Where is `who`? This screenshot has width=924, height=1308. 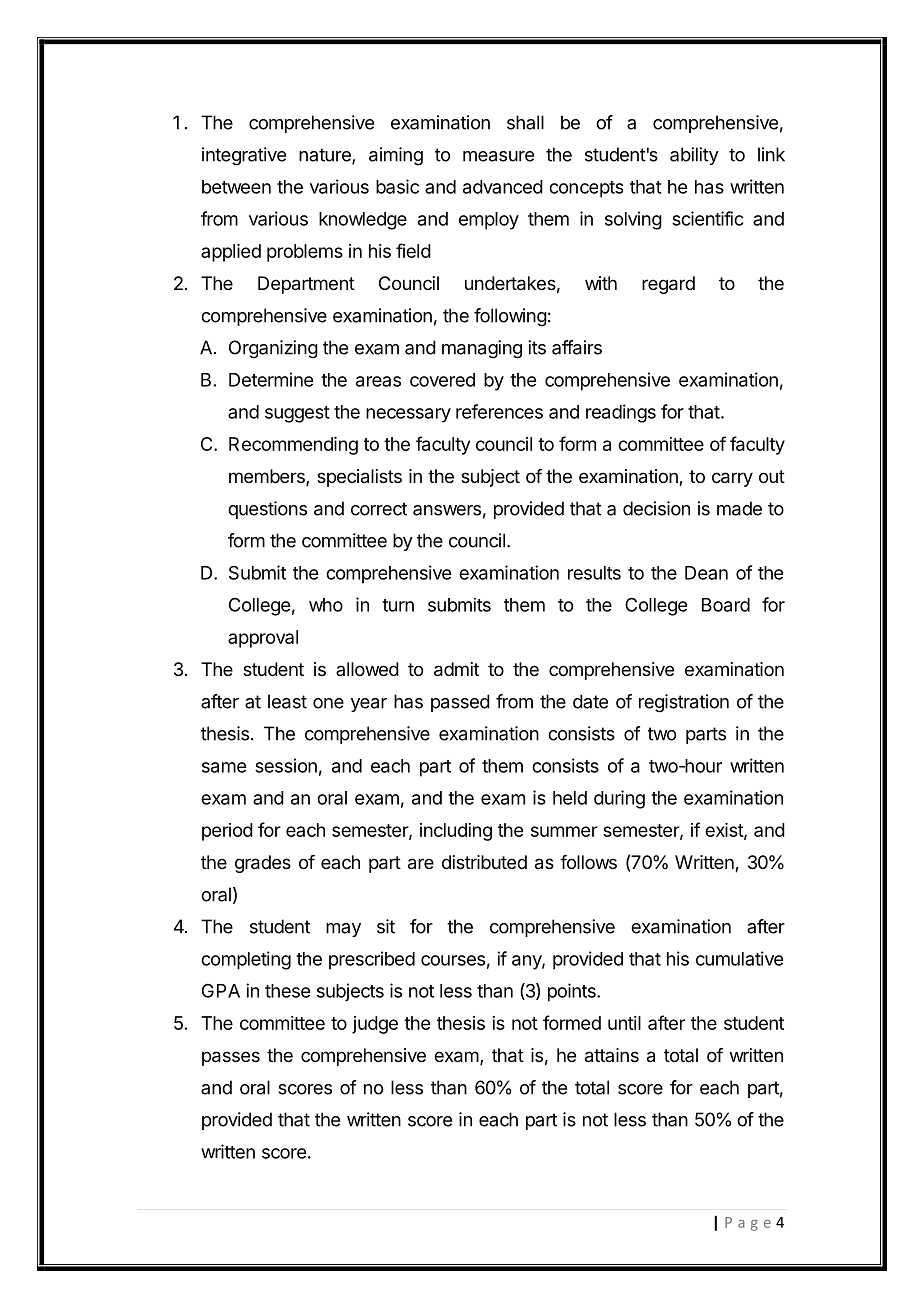
who is located at coordinates (326, 605).
